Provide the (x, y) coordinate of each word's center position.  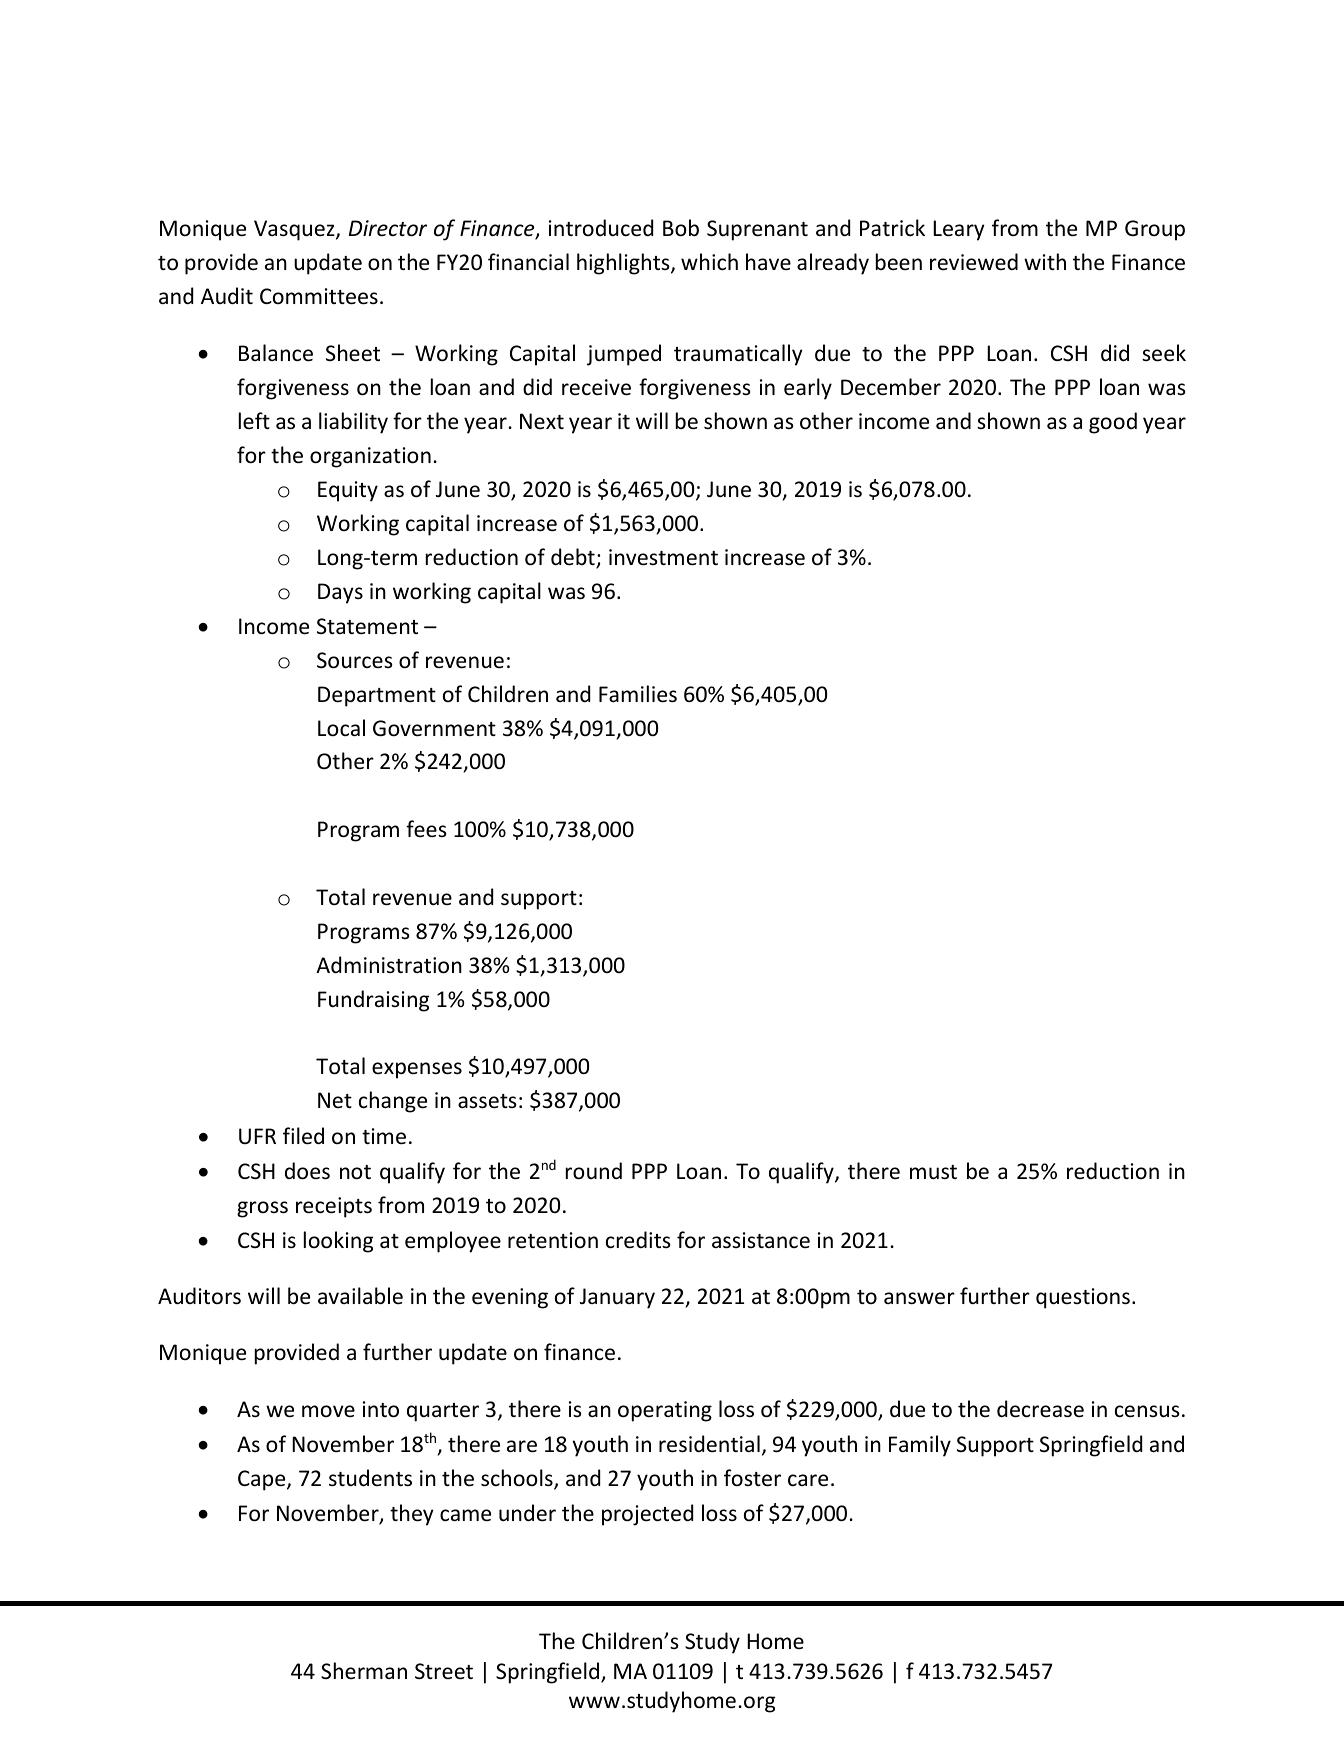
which (709, 262)
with (1045, 261)
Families (638, 694)
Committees (319, 296)
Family (920, 1446)
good (1113, 423)
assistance (761, 1240)
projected (647, 1515)
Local (341, 728)
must (933, 1172)
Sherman (364, 1670)
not (355, 1172)
